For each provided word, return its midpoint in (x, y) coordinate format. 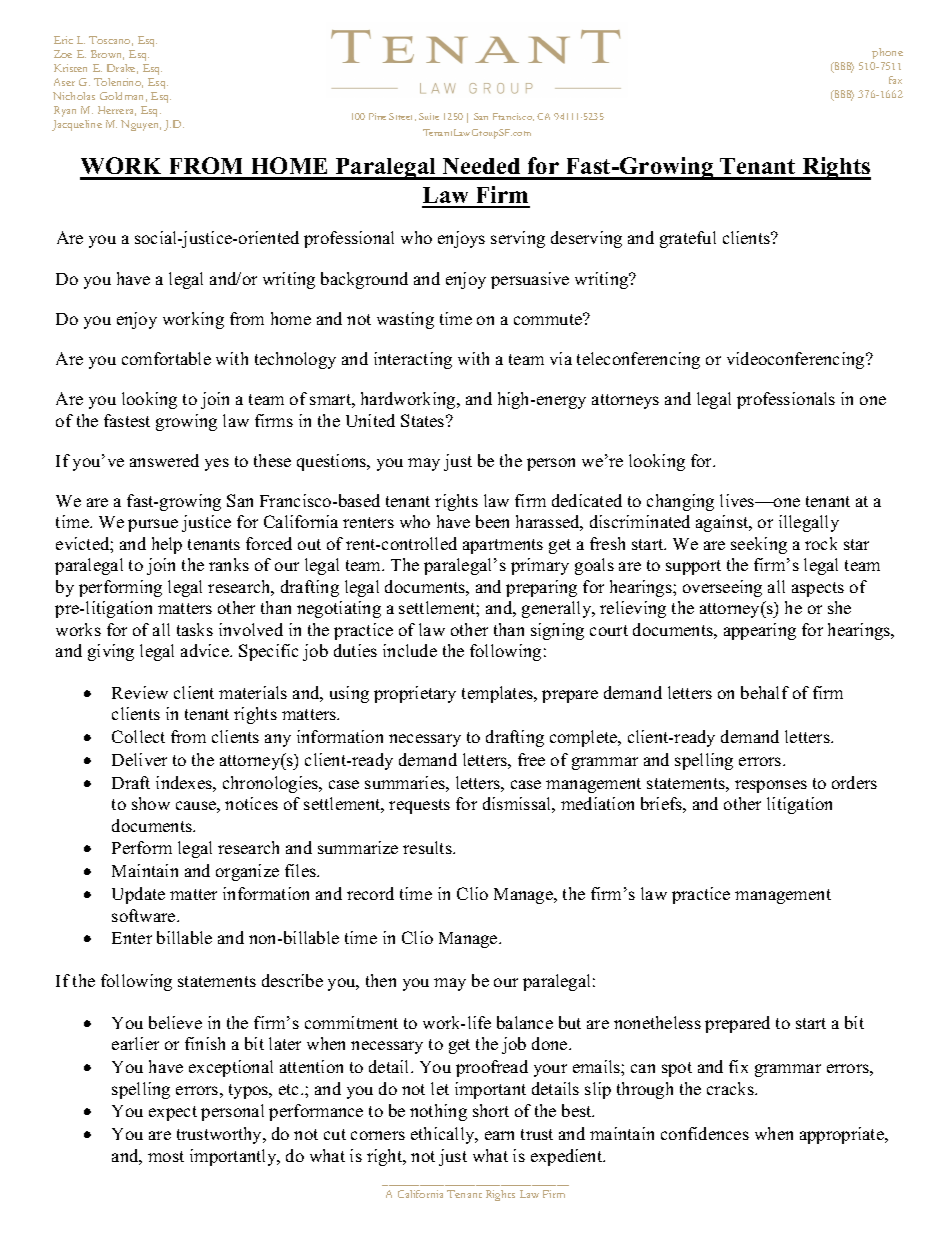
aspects (818, 589)
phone (887, 53)
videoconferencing (797, 360)
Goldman (123, 97)
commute (549, 319)
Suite (429, 116)
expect (173, 1113)
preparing (541, 588)
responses (771, 786)
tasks (195, 629)
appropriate (843, 1135)
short (491, 1110)
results (428, 847)
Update (138, 895)
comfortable (166, 358)
